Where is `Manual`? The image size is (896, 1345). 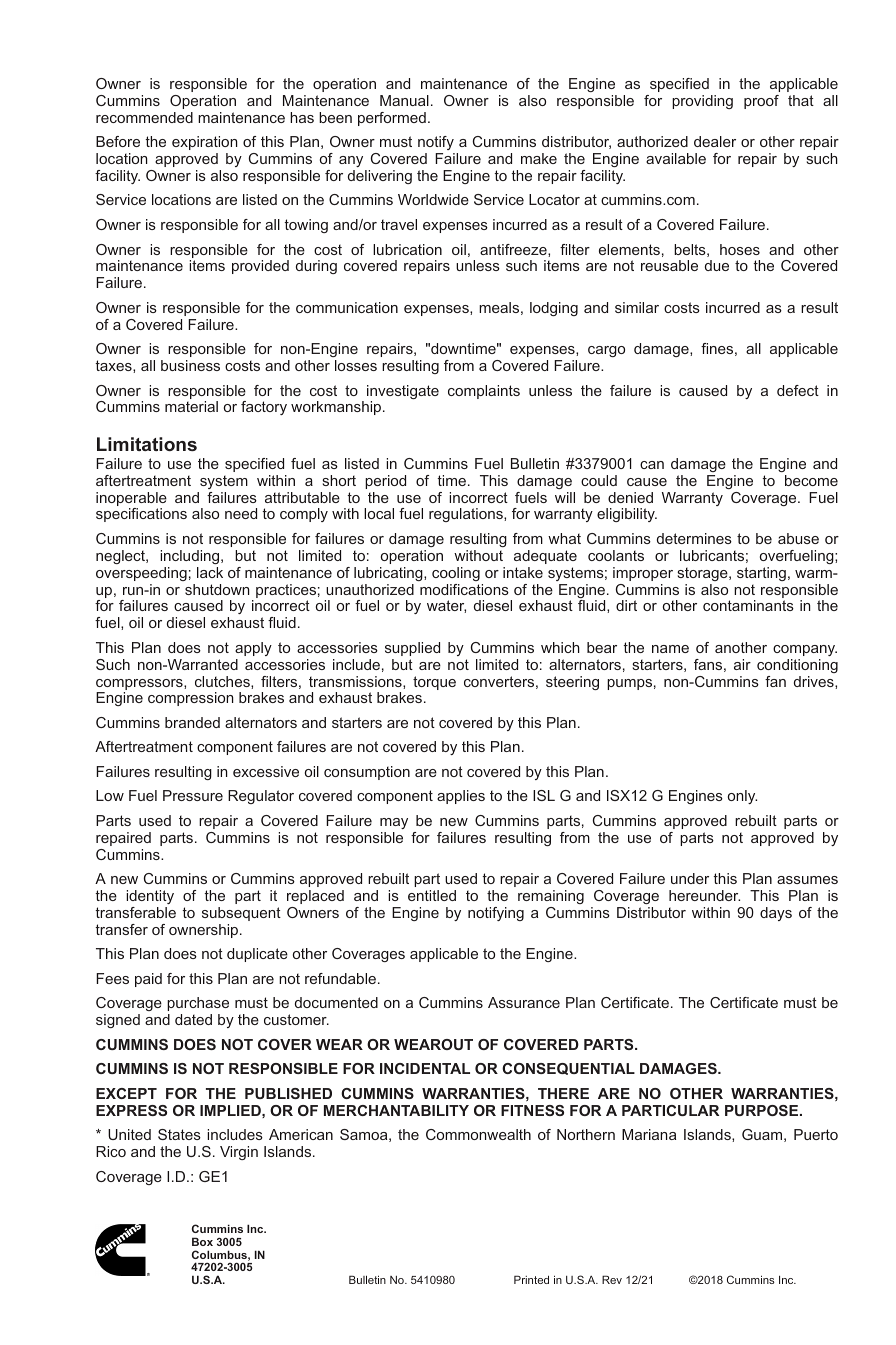 Manual is located at coordinates (404, 100).
